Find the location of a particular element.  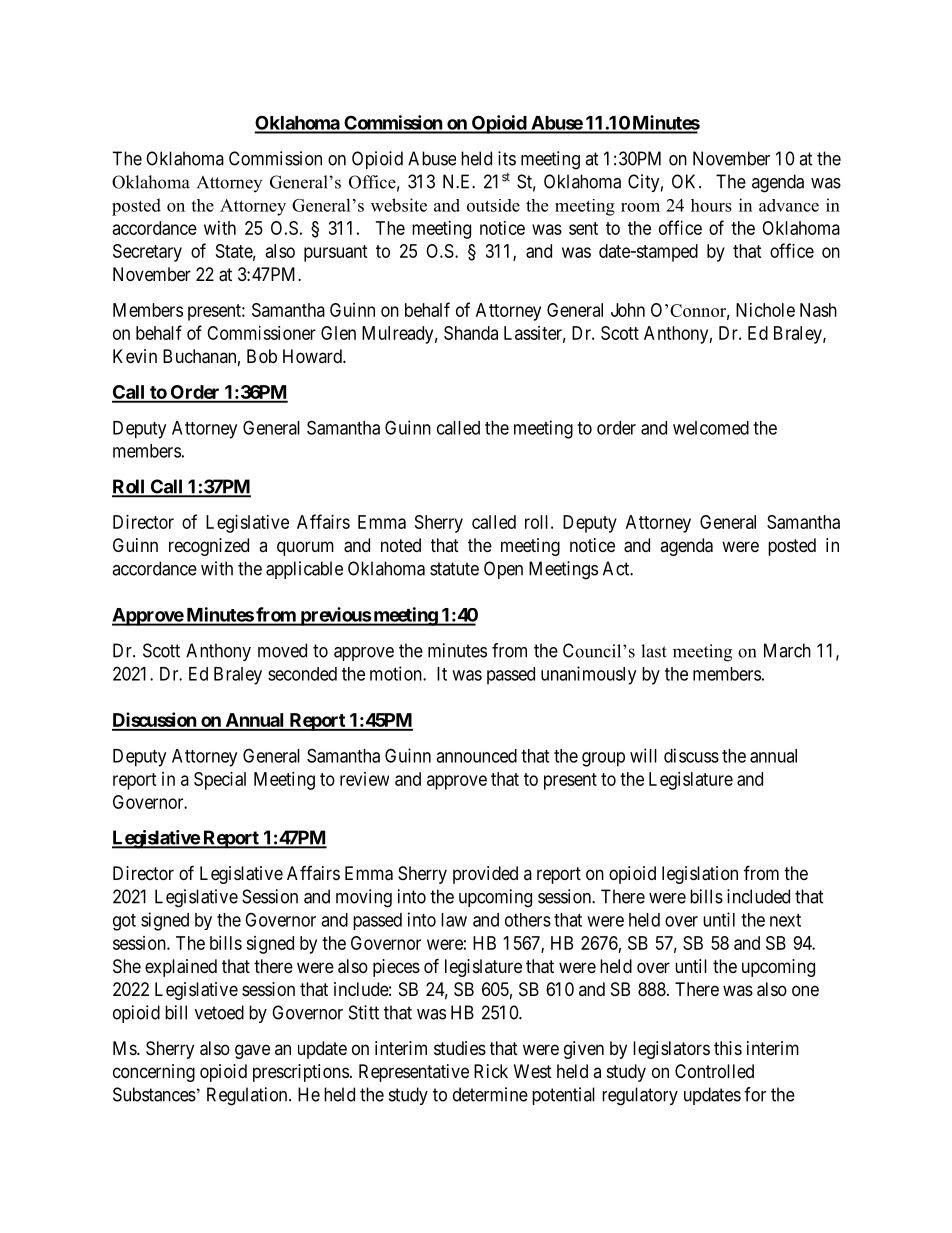

noted is located at coordinates (401, 545).
